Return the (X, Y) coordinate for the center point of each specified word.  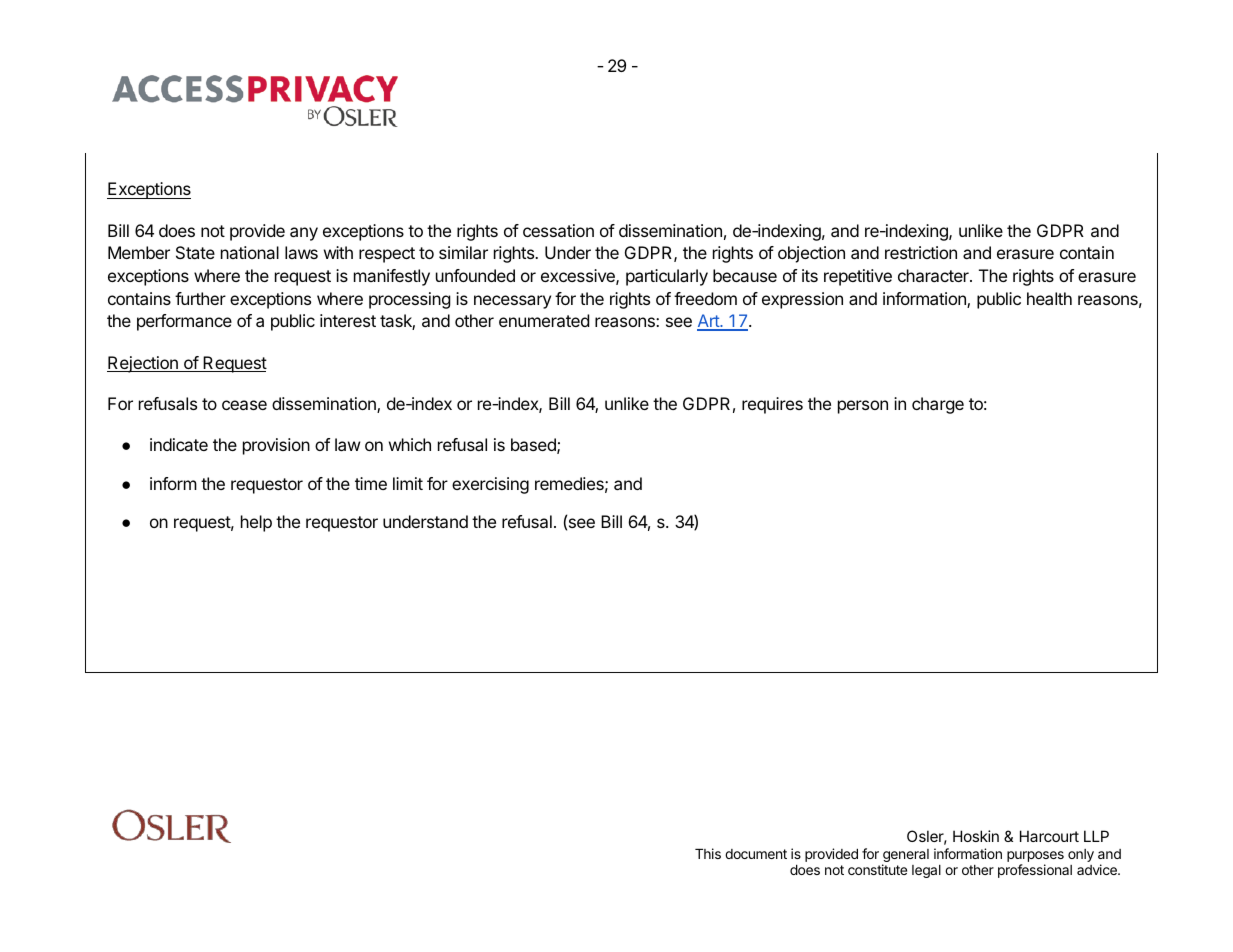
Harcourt (1049, 836)
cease (244, 405)
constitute (877, 869)
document (756, 854)
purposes (1035, 856)
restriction (921, 252)
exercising (490, 485)
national (250, 252)
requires (772, 405)
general (905, 857)
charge (938, 405)
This (708, 853)
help (256, 523)
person (863, 407)
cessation (558, 230)
